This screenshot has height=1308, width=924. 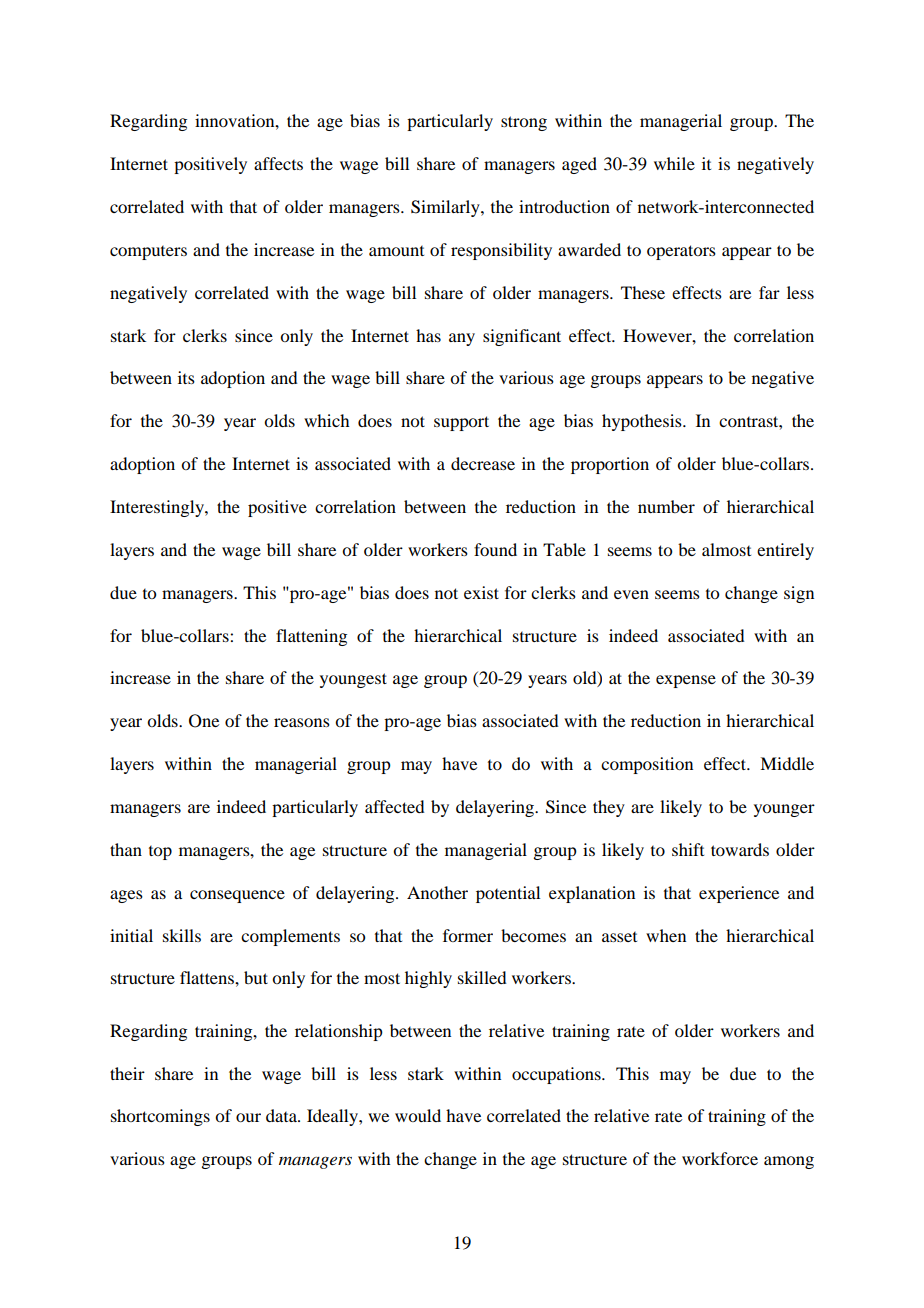 I want to click on hypothesis, so click(x=643, y=422).
